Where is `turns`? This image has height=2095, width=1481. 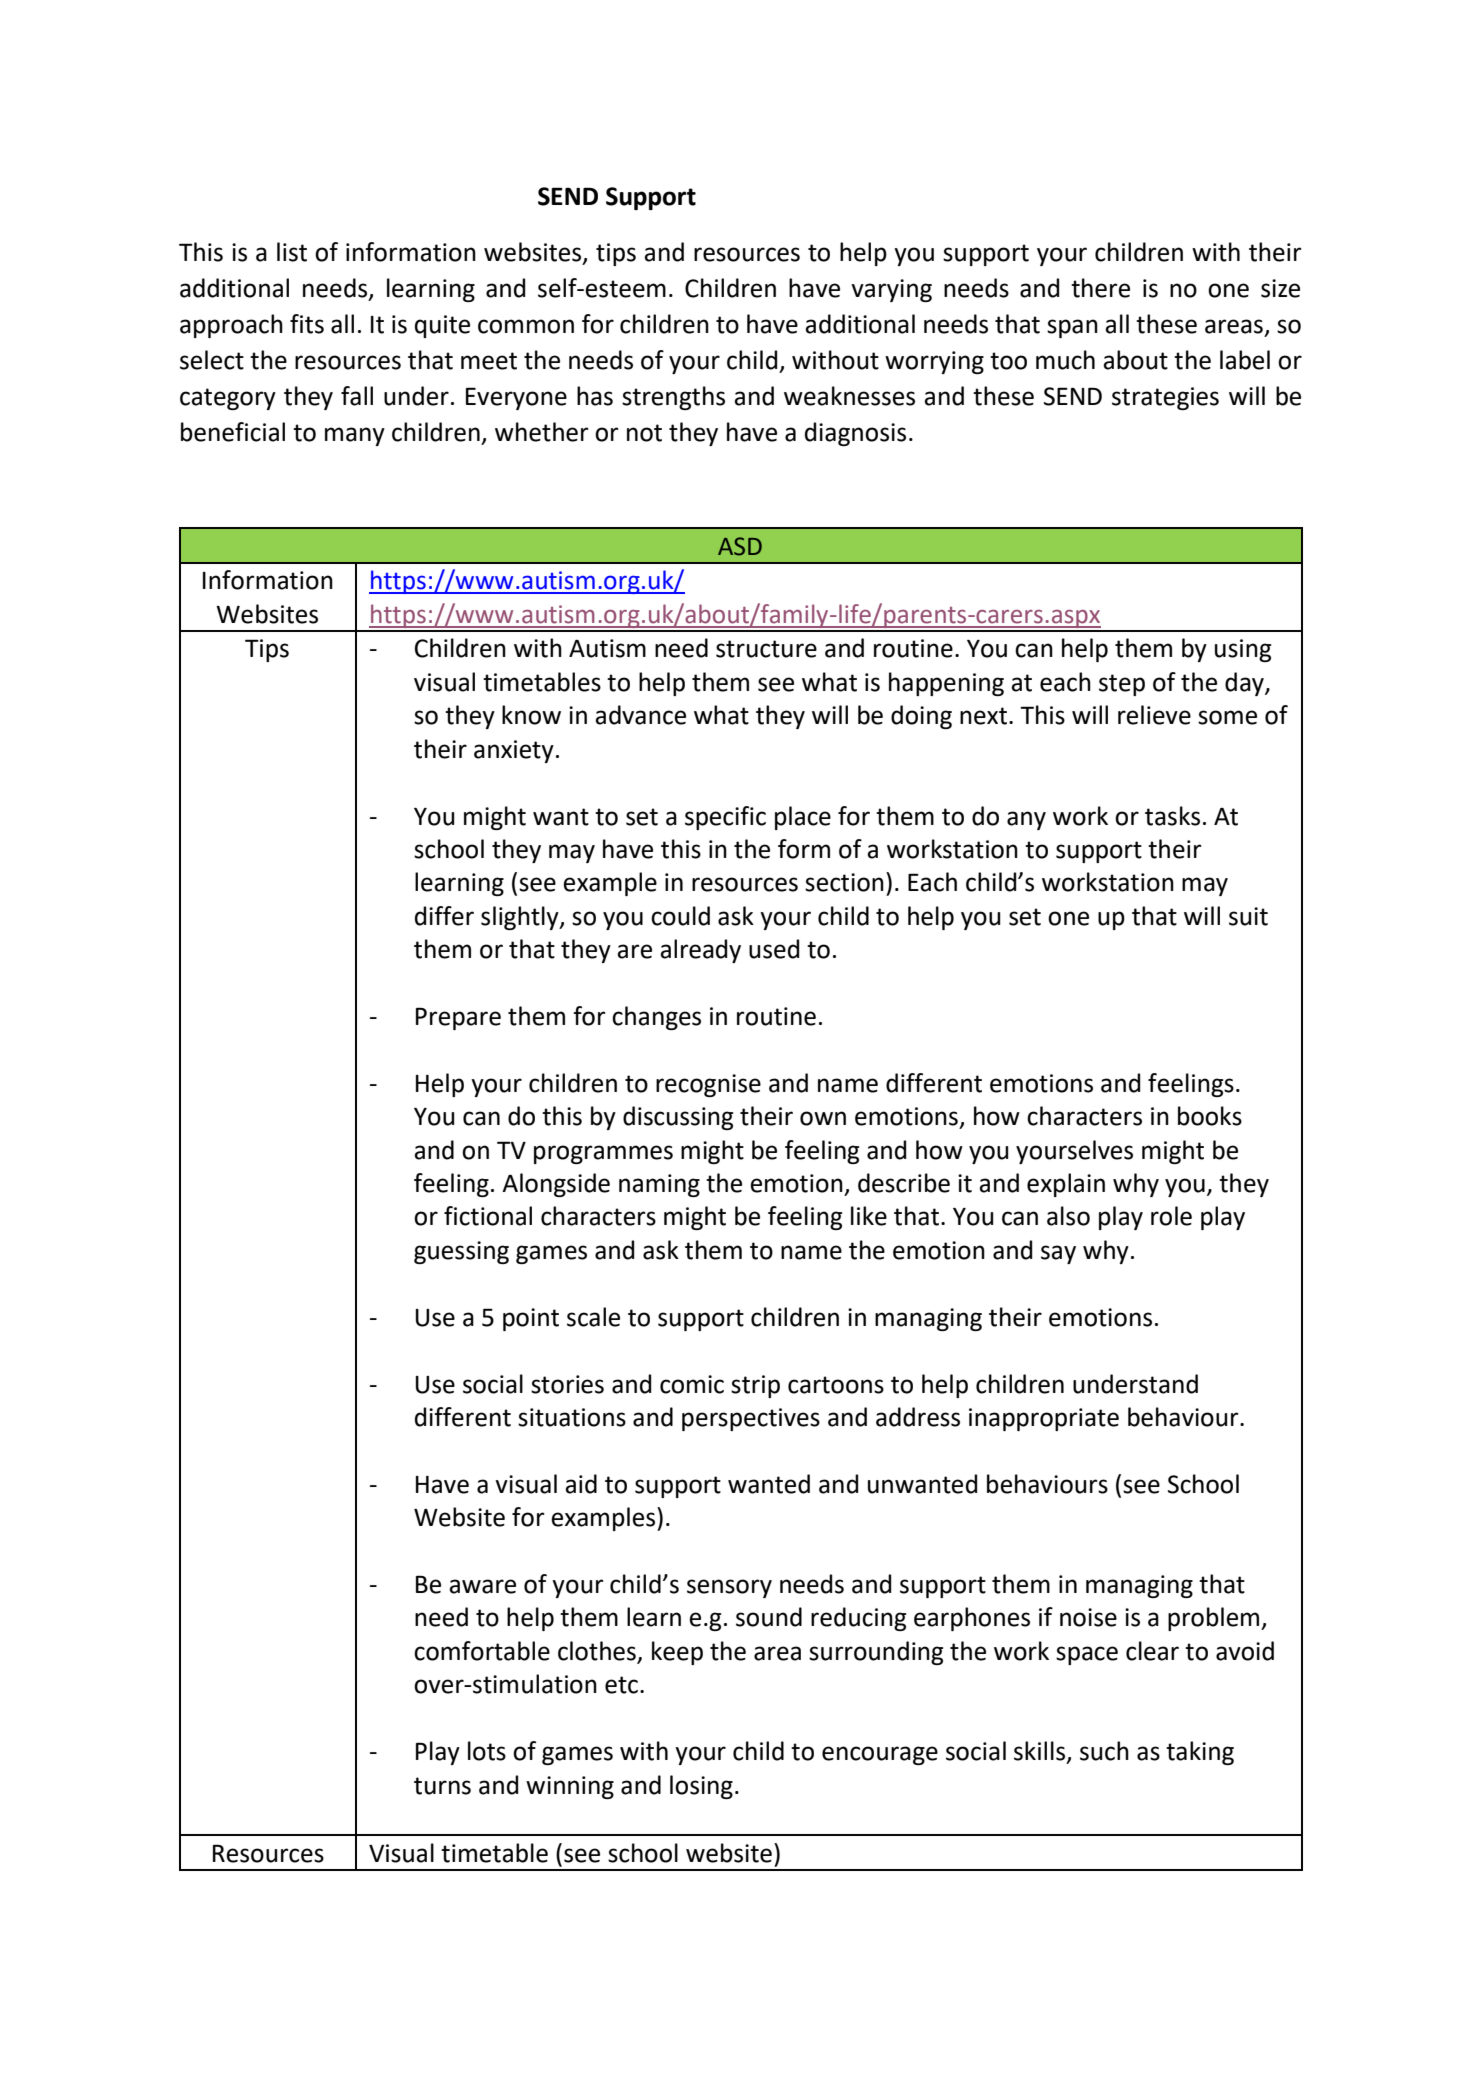
turns is located at coordinates (442, 1786).
